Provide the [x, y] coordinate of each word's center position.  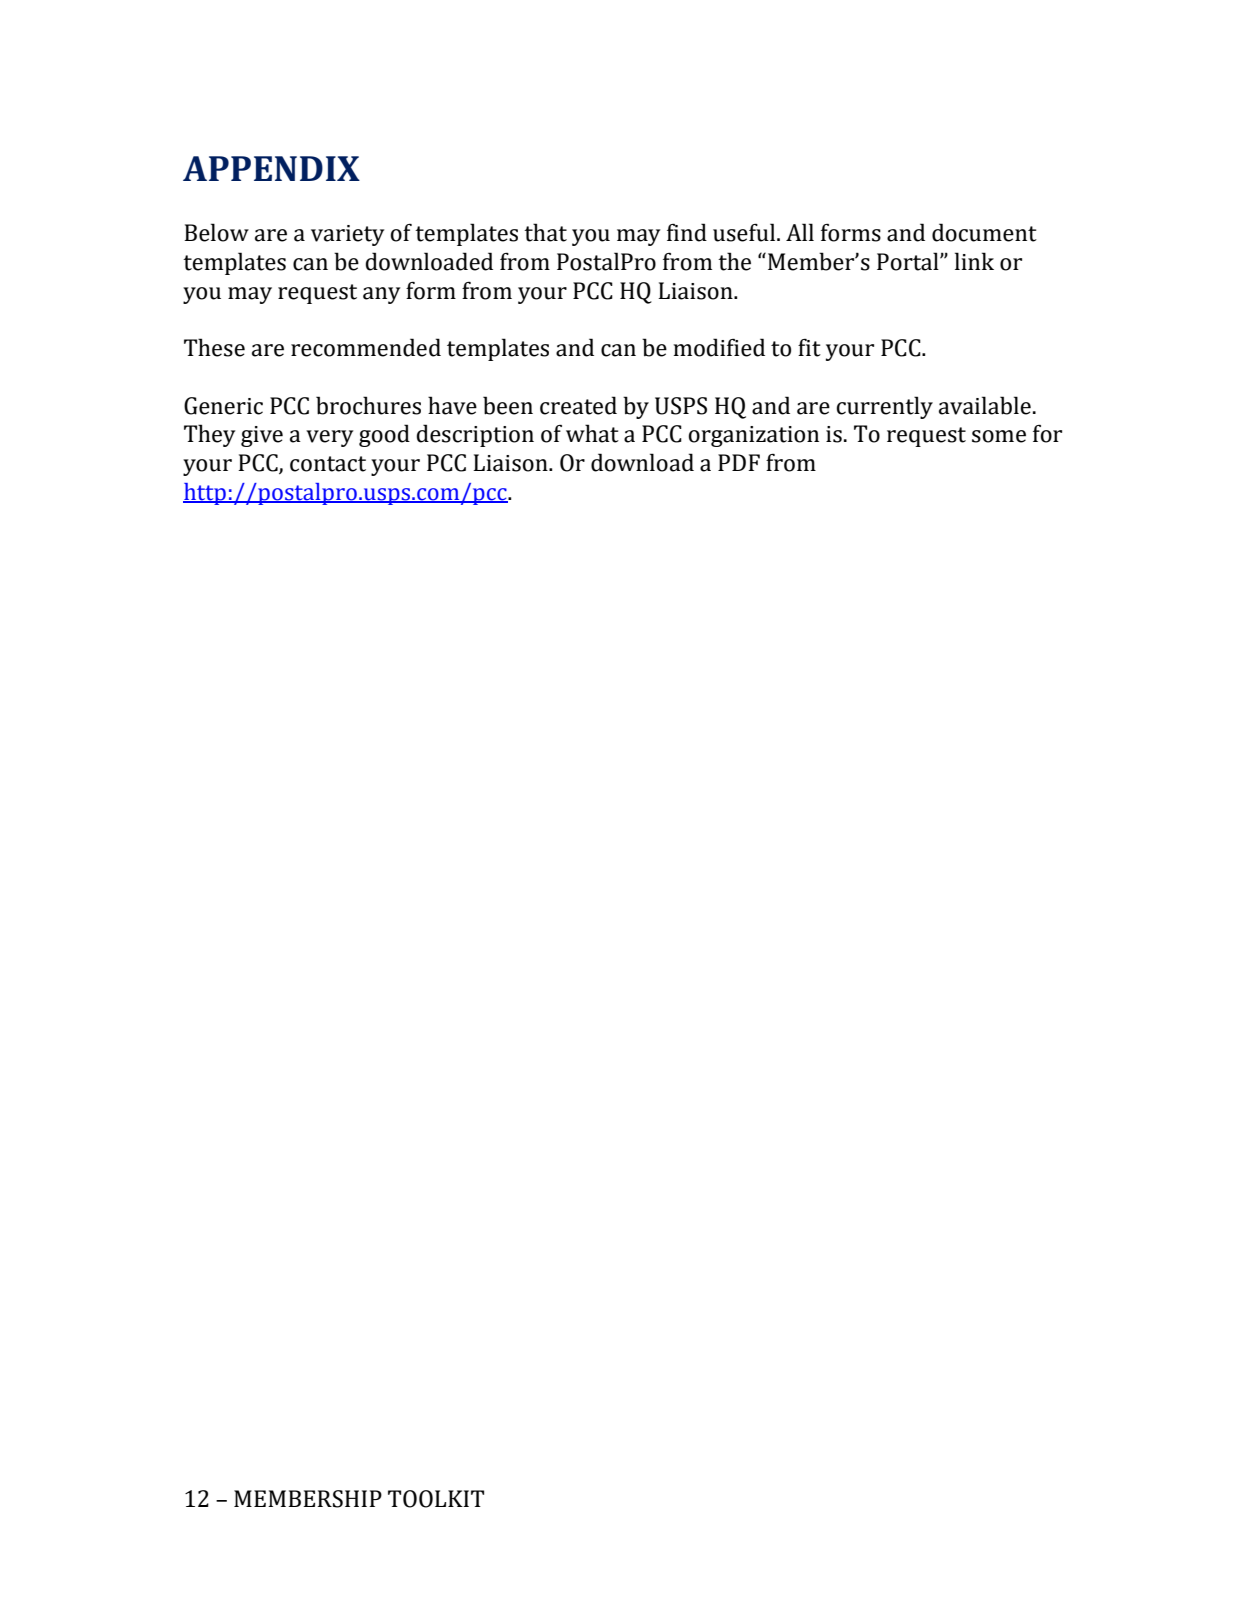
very [329, 438]
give [262, 436]
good [384, 435]
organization [753, 436]
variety [347, 235]
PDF [739, 462]
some [999, 436]
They [209, 435]
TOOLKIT [436, 1499]
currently [884, 407]
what [592, 433]
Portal [909, 261]
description [475, 435]
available [985, 405]
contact [328, 464]
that [545, 232]
